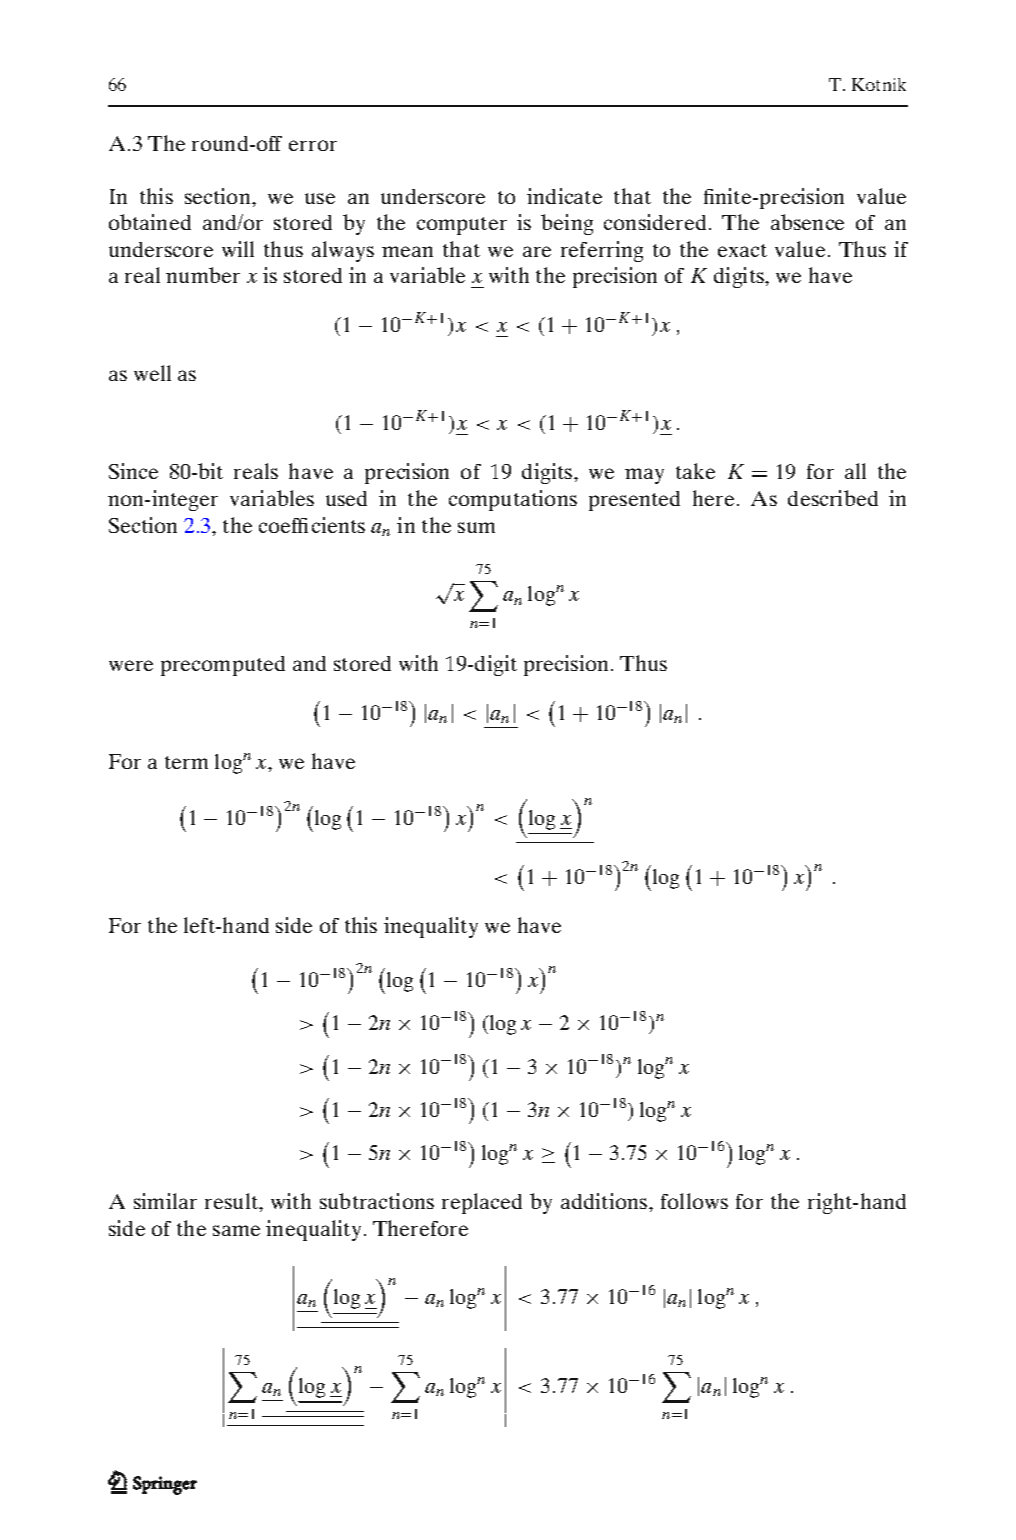 Image resolution: width=1016 pixels, height=1540 pixels. I want to click on obtained, so click(150, 222).
